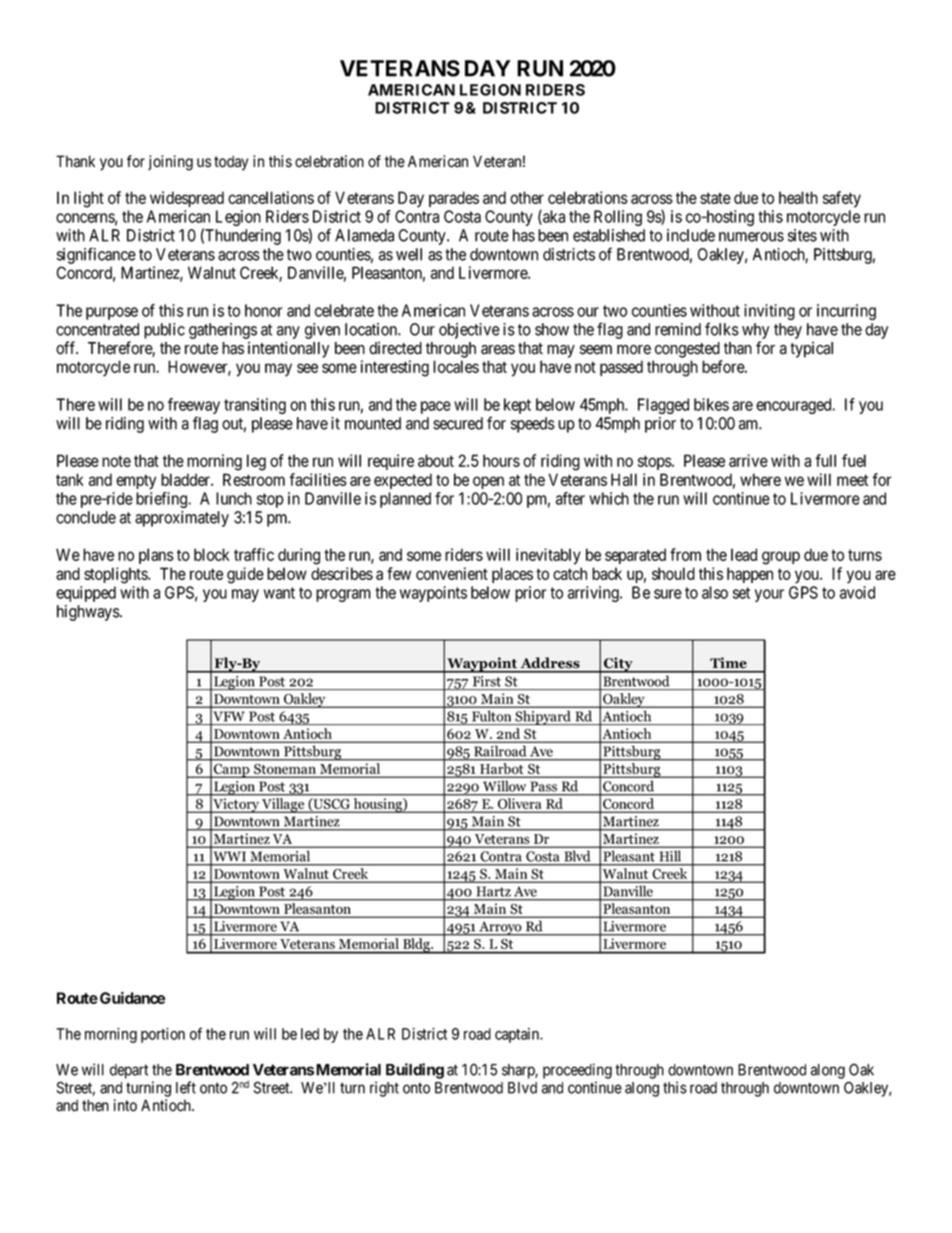 This image has height=1233, width=952. Describe the element at coordinates (232, 771) in the image. I see `Camp` at that location.
